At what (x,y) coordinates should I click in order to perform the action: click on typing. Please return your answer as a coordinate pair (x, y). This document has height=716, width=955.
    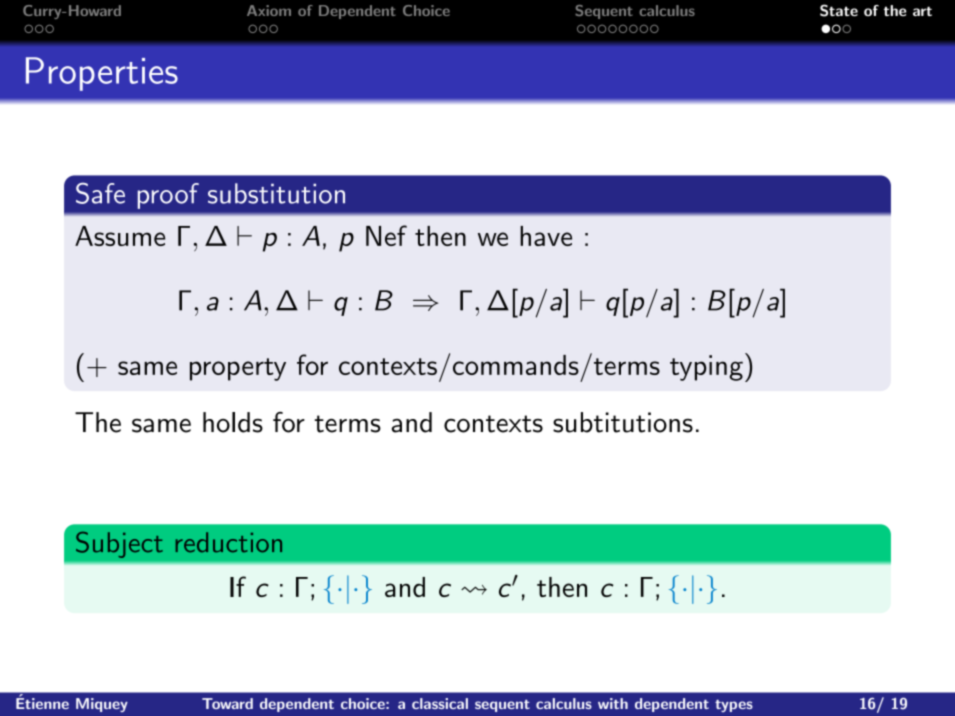
    Looking at the image, I should click on (706, 368).
